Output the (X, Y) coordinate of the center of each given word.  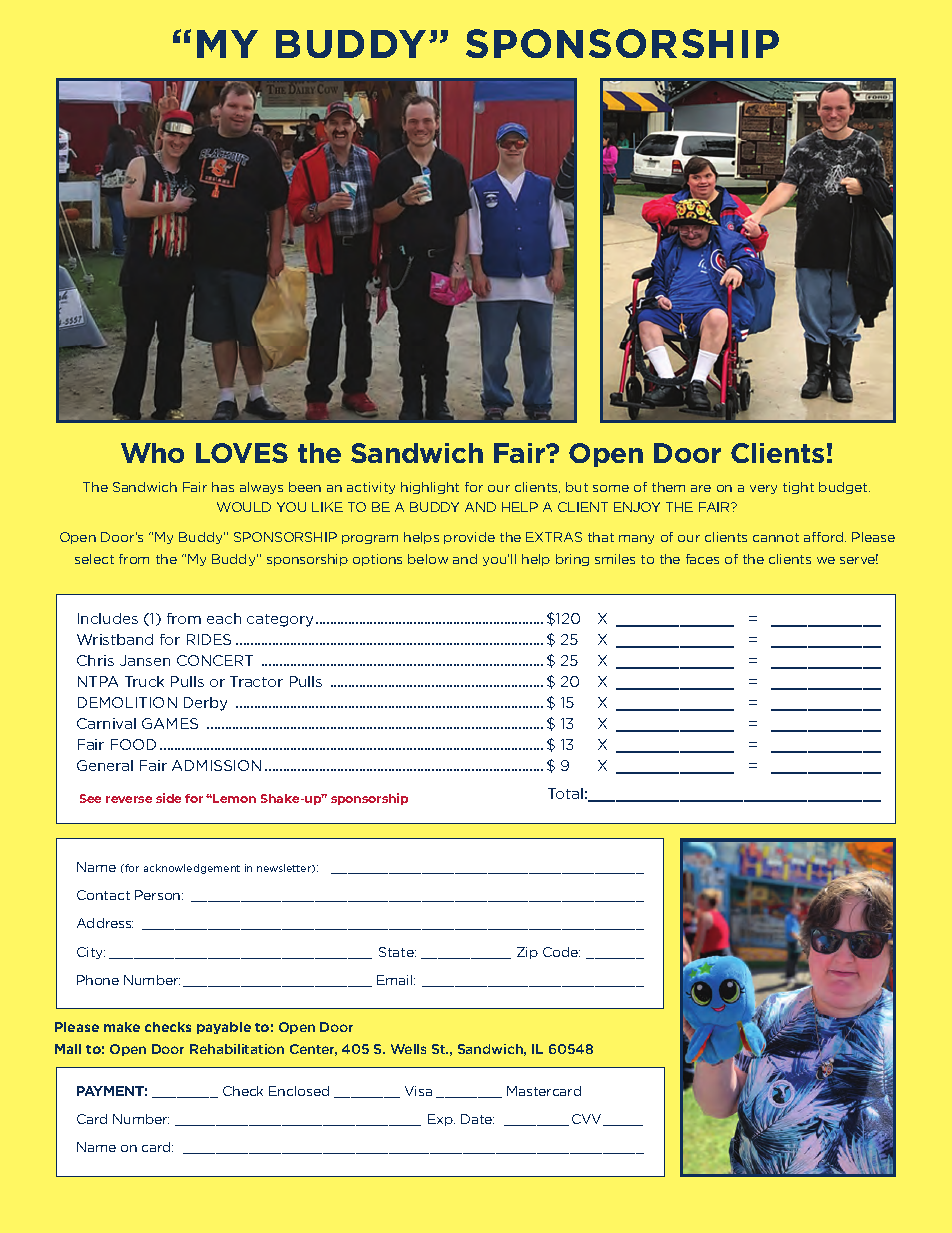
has (223, 487)
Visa (418, 1091)
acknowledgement (192, 869)
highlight (430, 488)
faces (702, 559)
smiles (615, 559)
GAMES (170, 723)
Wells (408, 1049)
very (763, 489)
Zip (527, 953)
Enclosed (299, 1091)
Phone (98, 980)
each (224, 618)
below (428, 559)
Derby (205, 704)
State (397, 952)
